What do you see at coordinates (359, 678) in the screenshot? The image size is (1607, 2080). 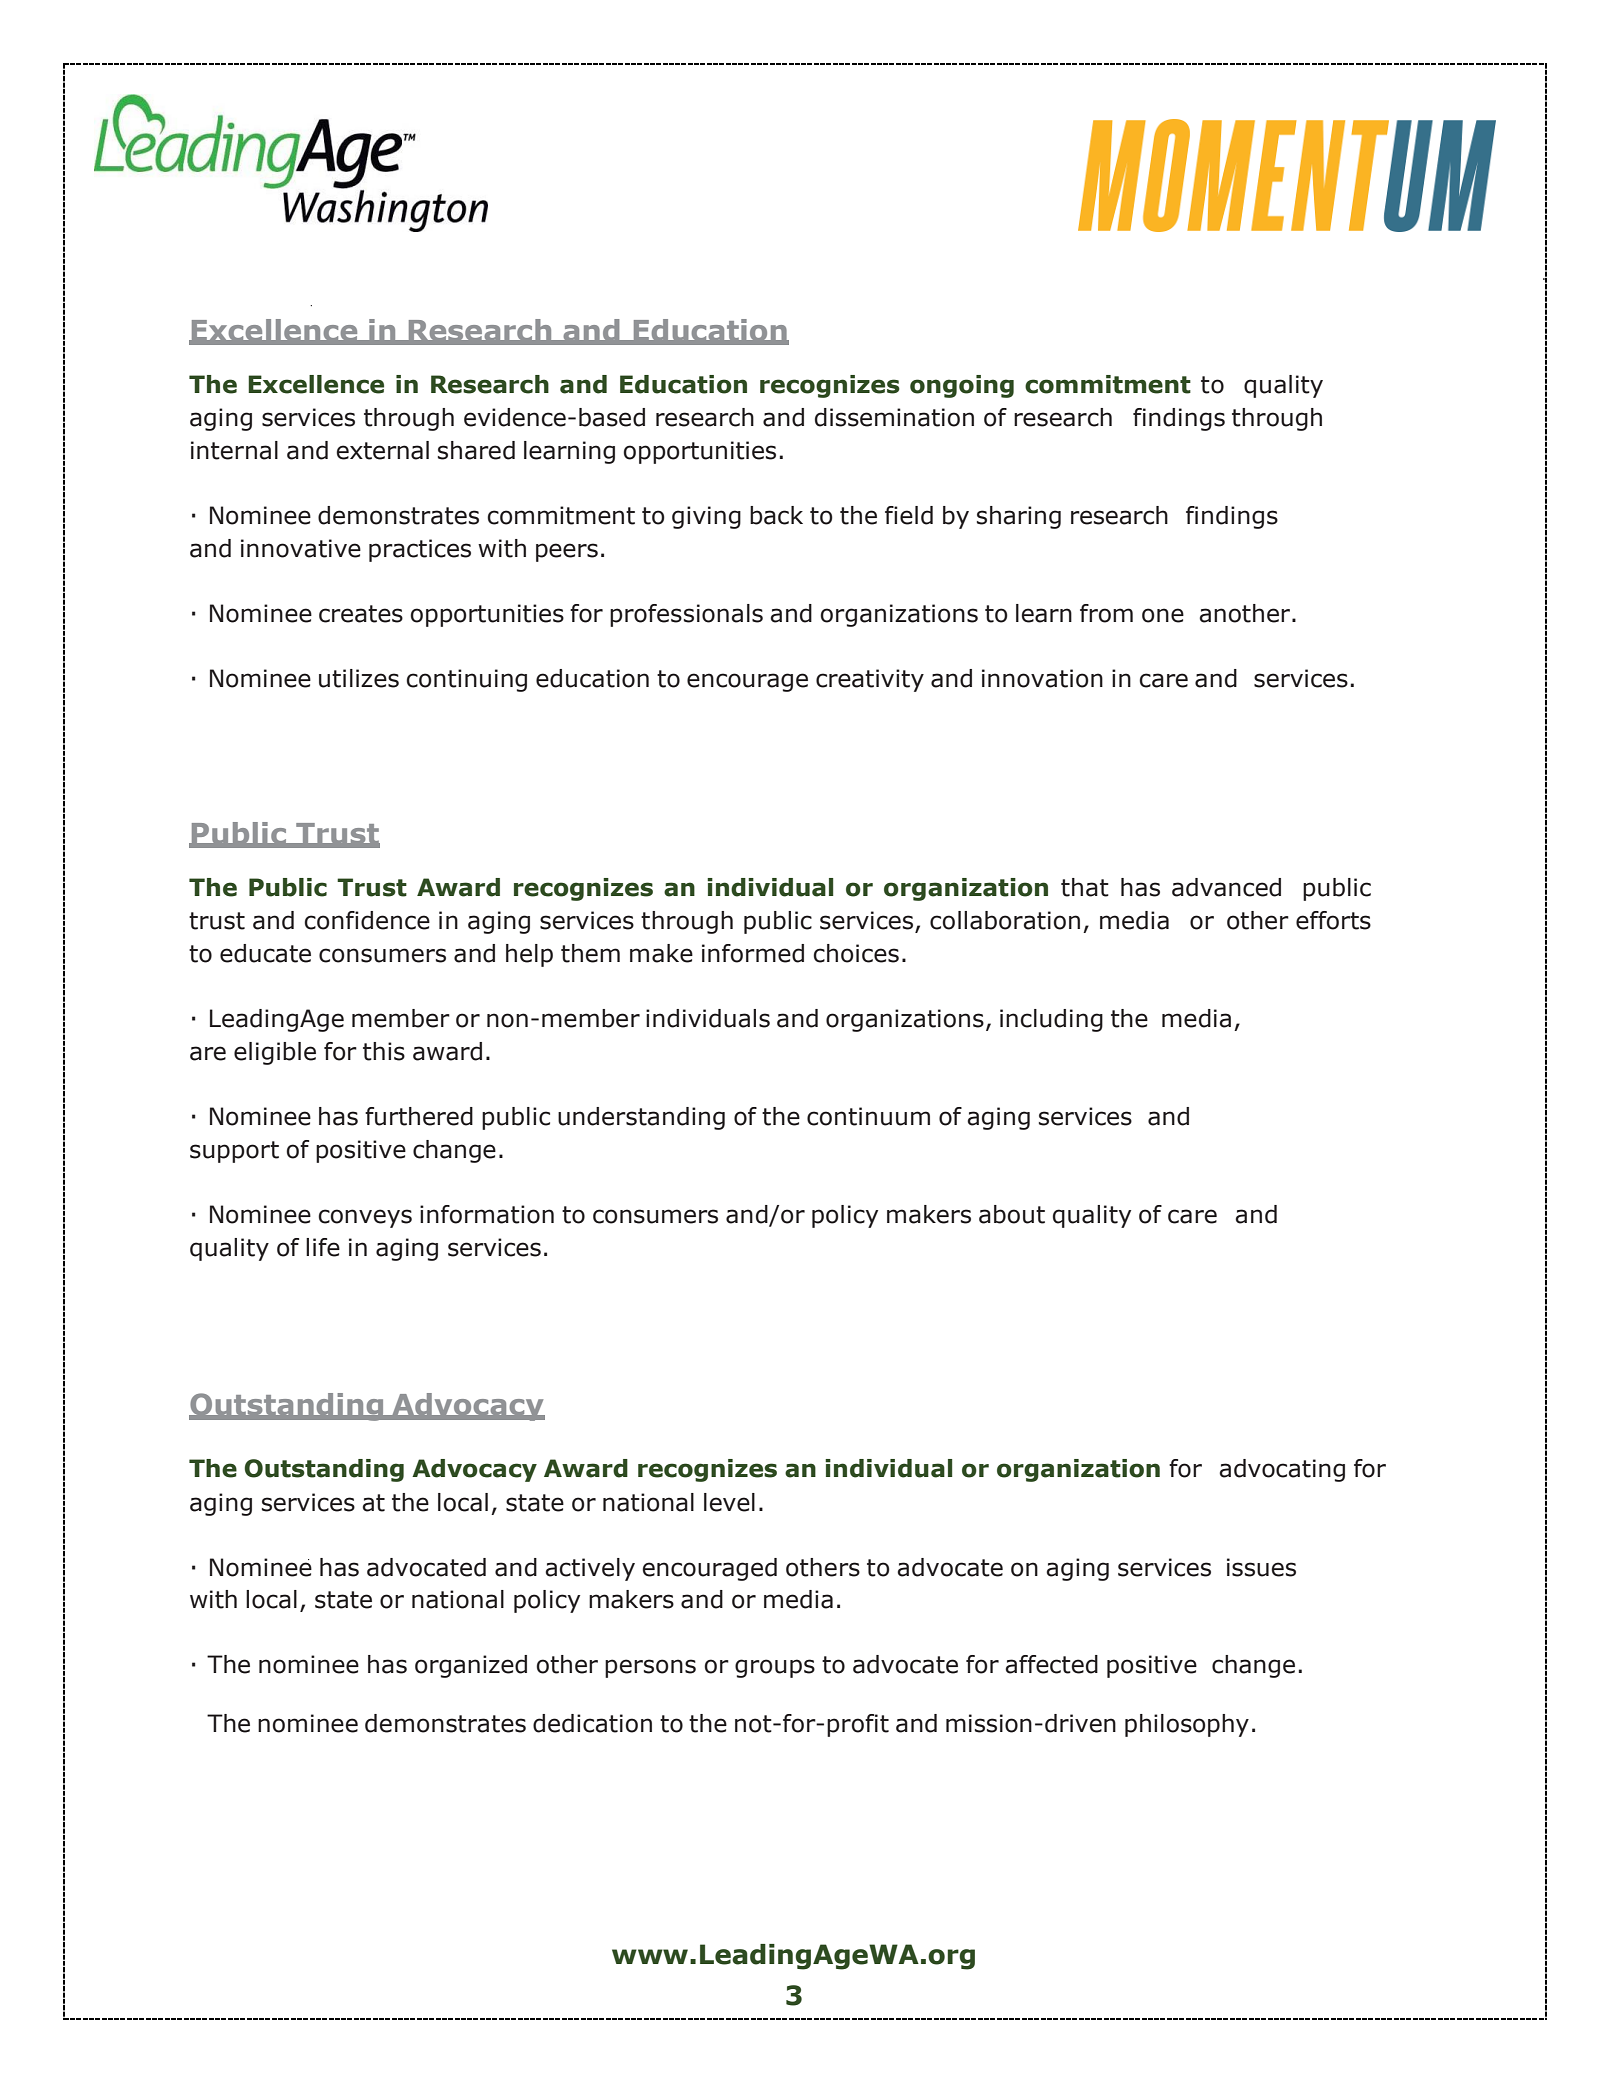 I see `utilizes` at bounding box center [359, 678].
